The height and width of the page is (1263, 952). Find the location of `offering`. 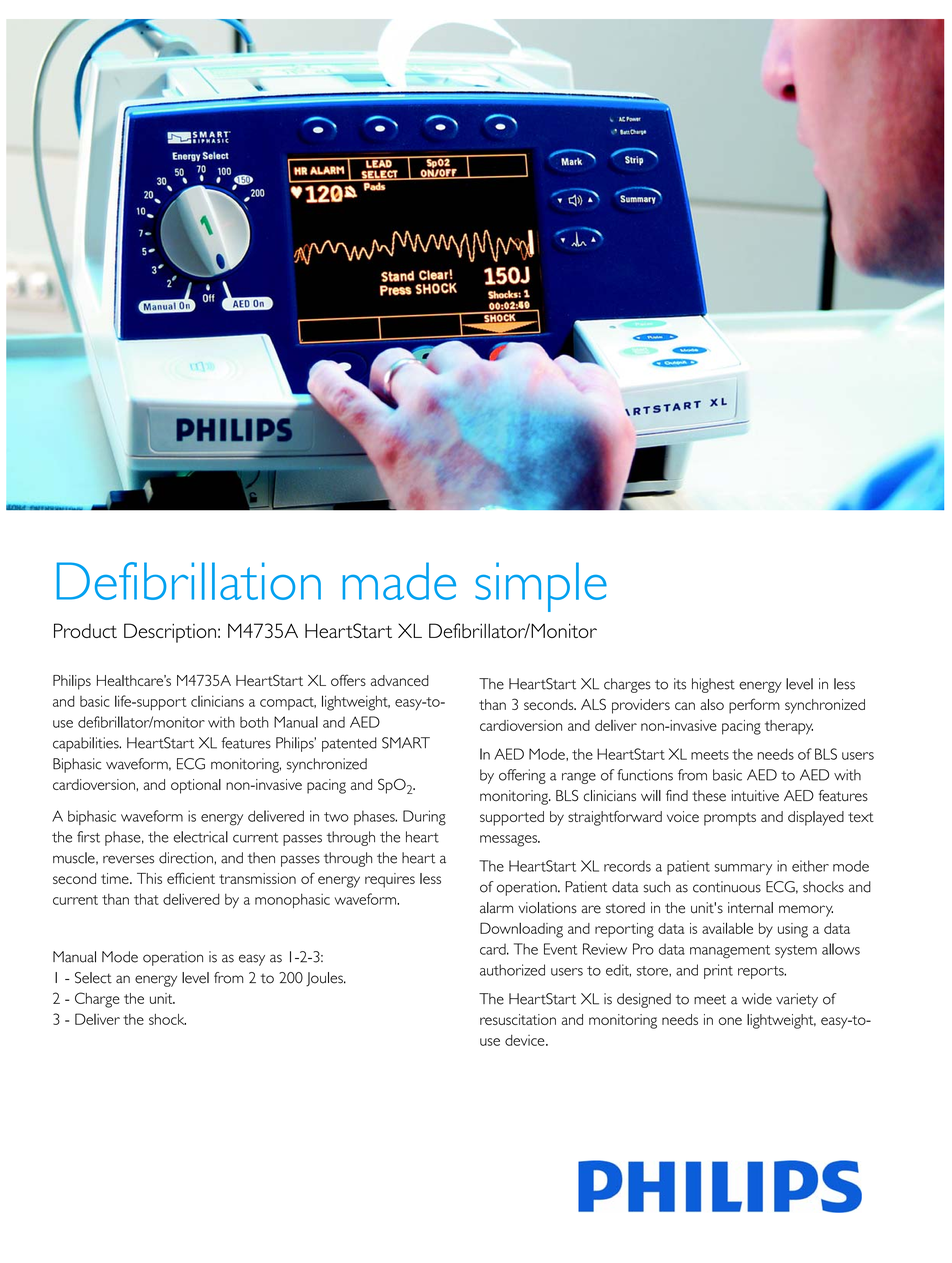

offering is located at coordinates (522, 776).
